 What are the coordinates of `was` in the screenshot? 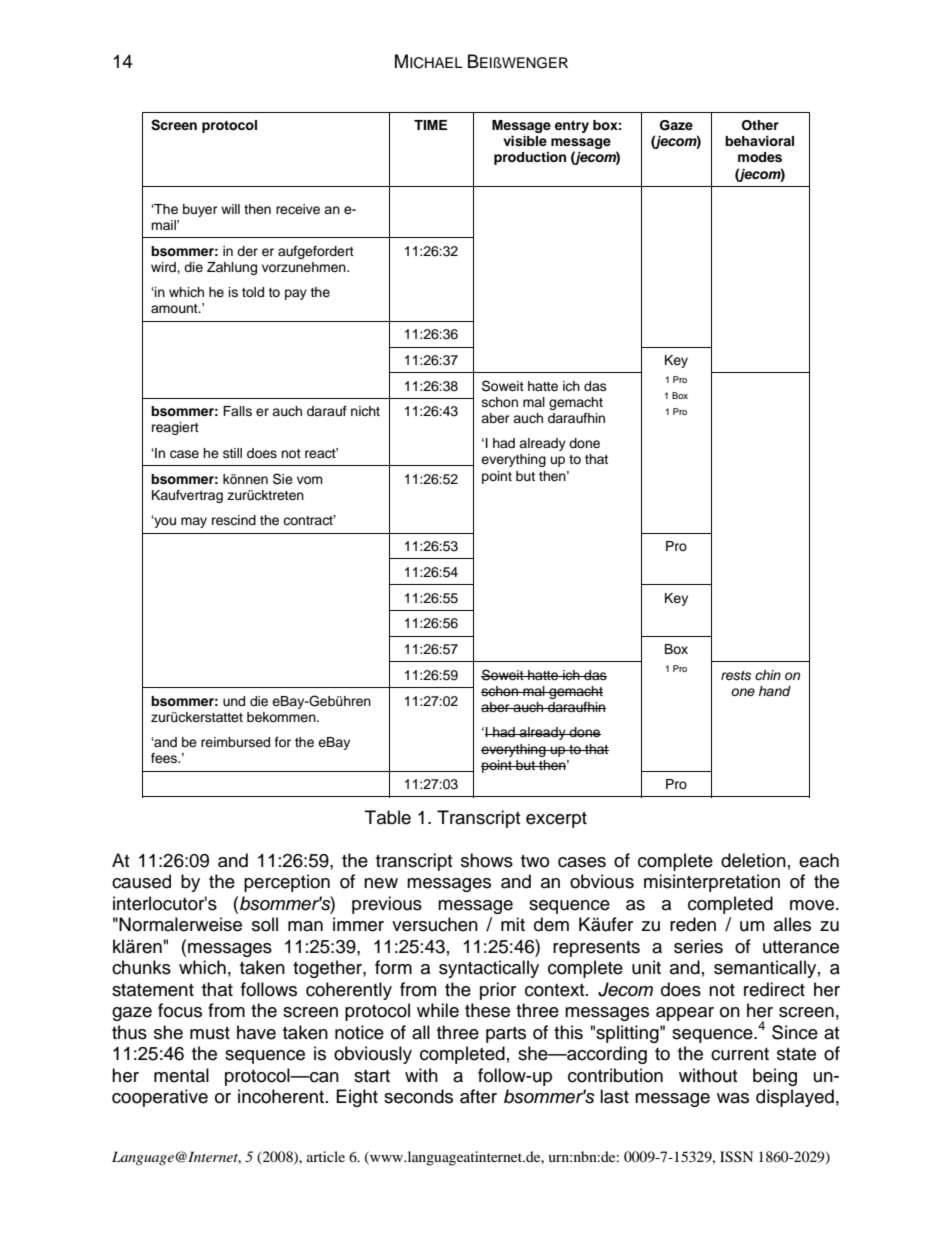 It's located at (733, 1098).
